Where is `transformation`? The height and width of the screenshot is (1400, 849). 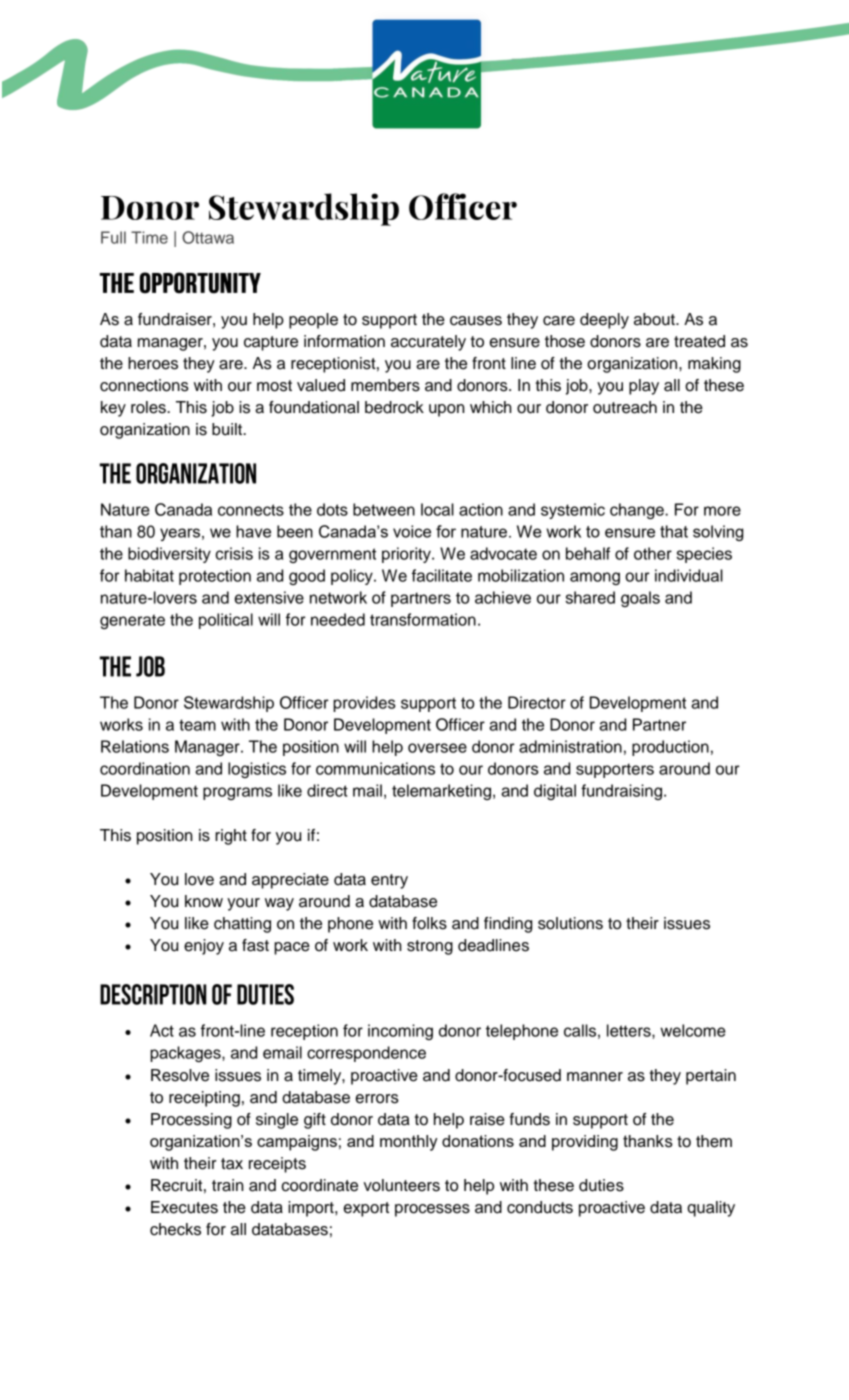
transformation is located at coordinates (423, 619).
